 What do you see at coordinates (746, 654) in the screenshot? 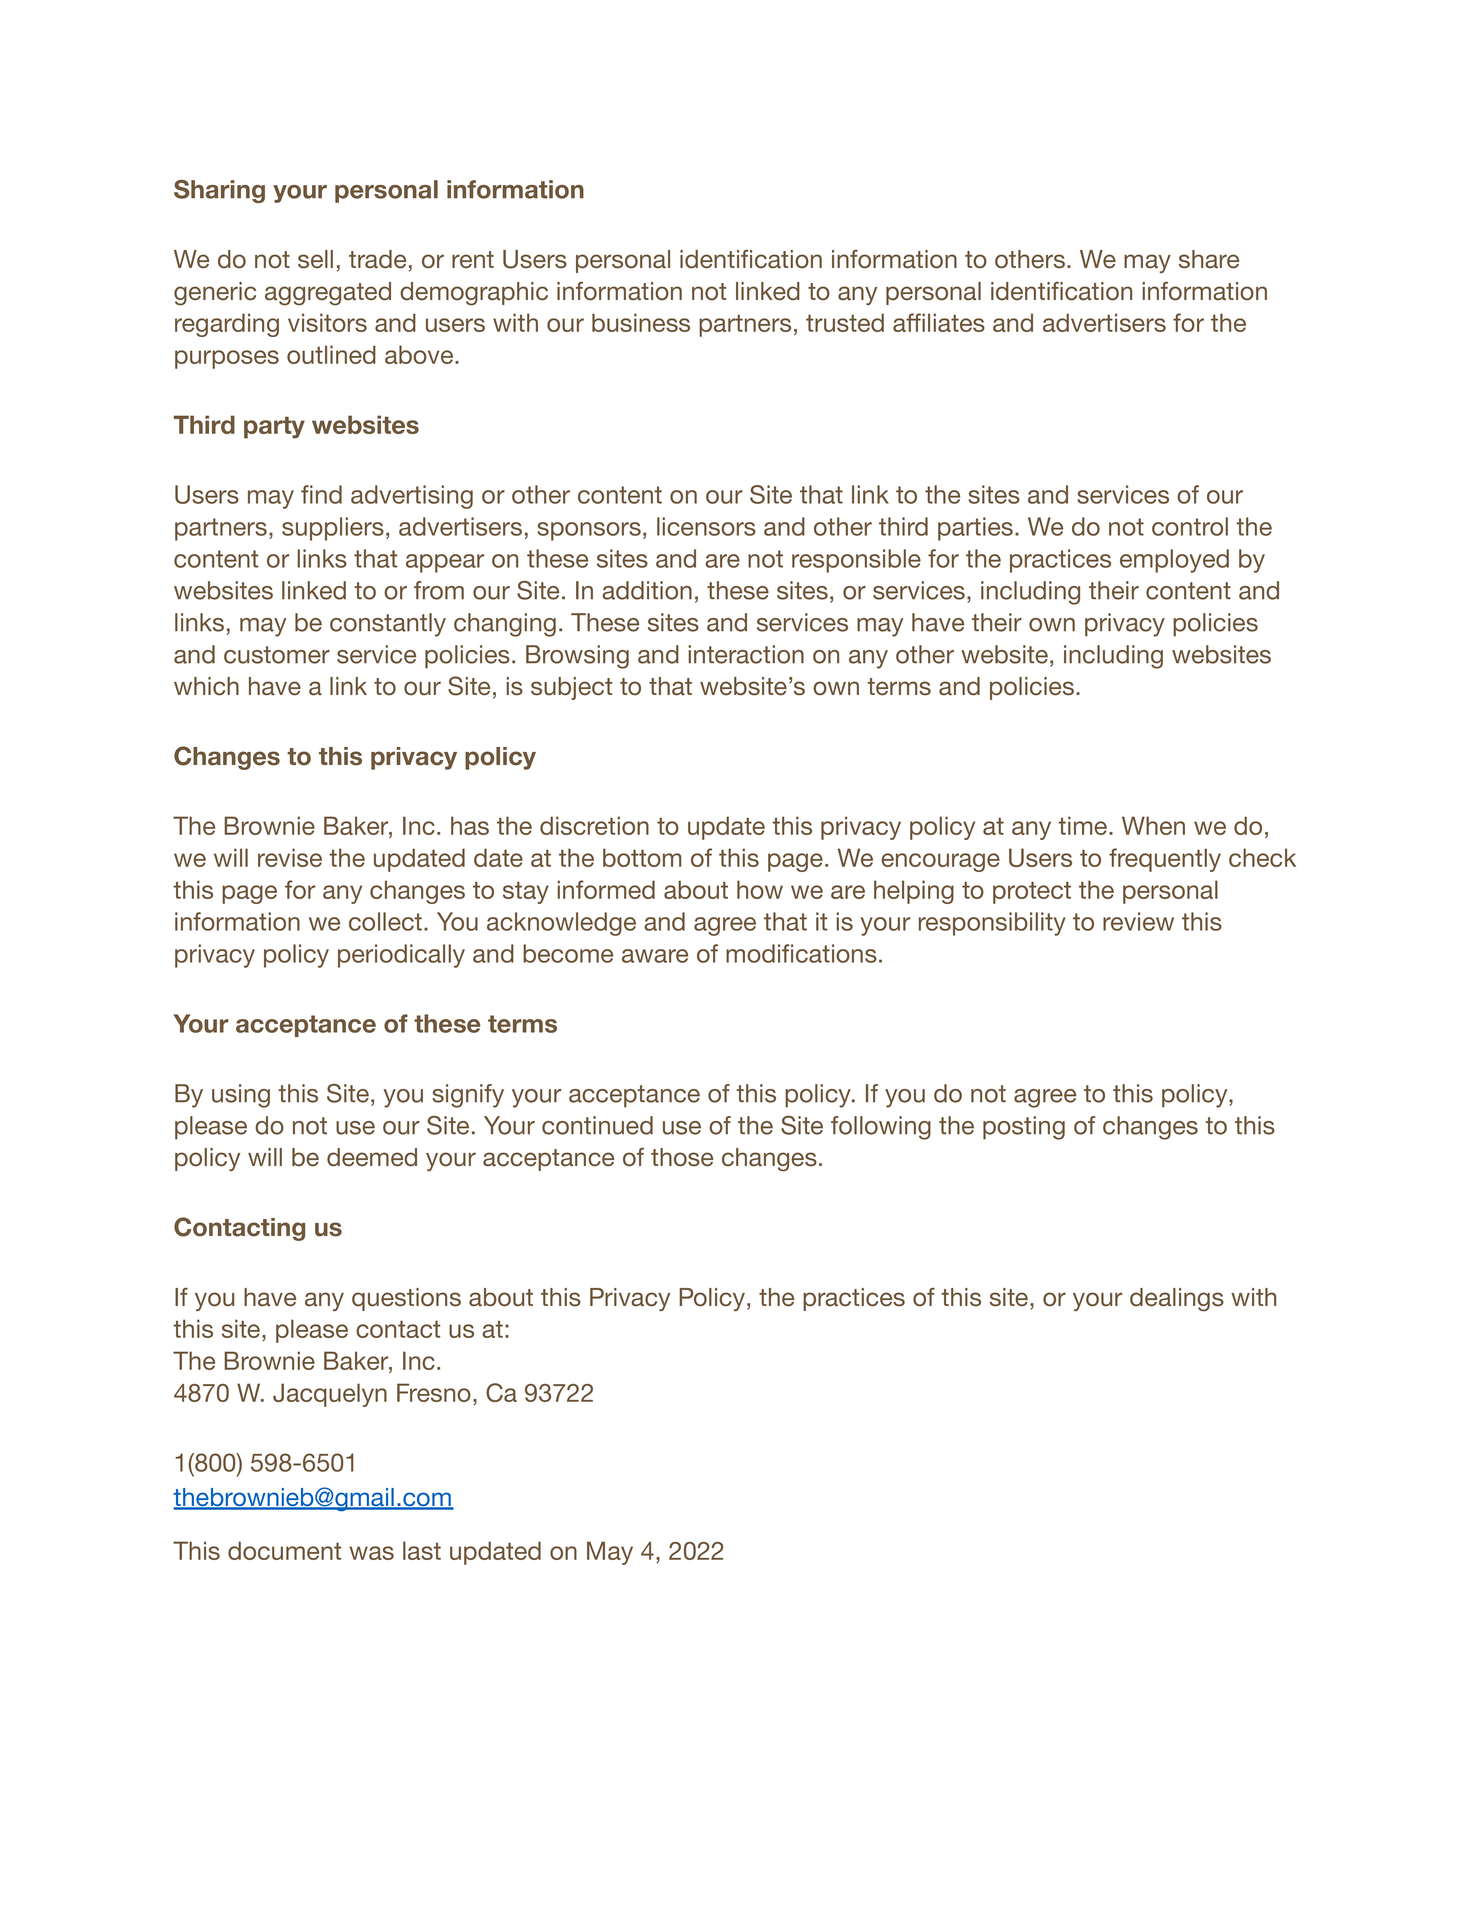
I see `interaction` at bounding box center [746, 654].
